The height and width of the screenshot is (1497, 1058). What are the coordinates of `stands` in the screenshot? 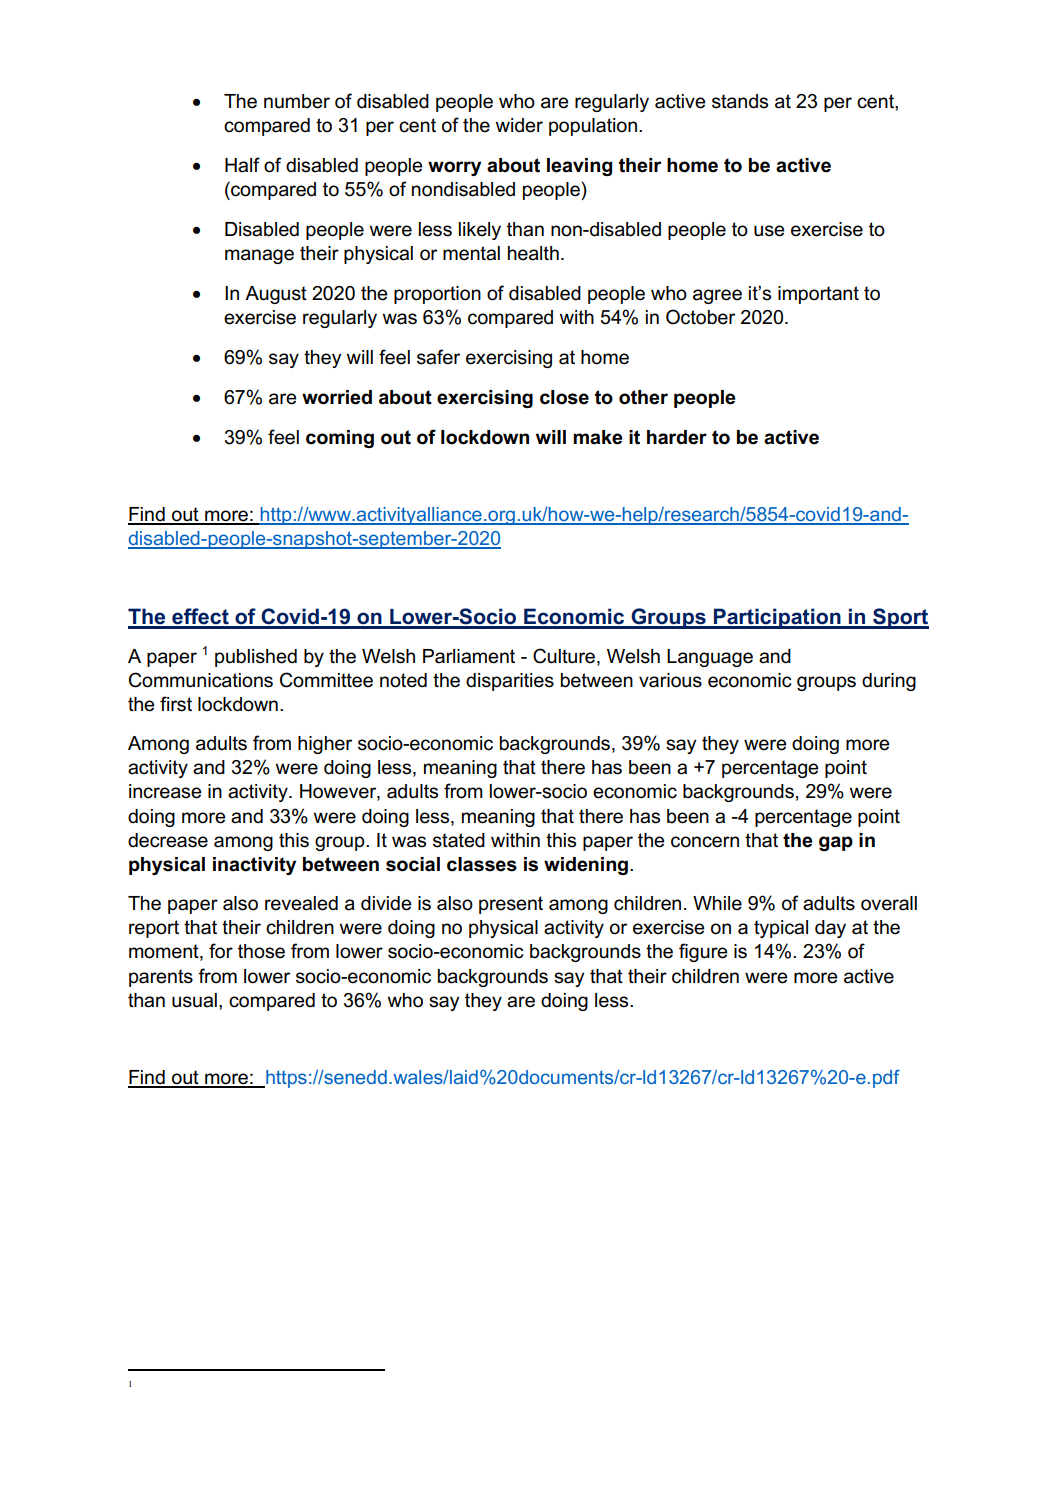 It's located at (740, 101).
